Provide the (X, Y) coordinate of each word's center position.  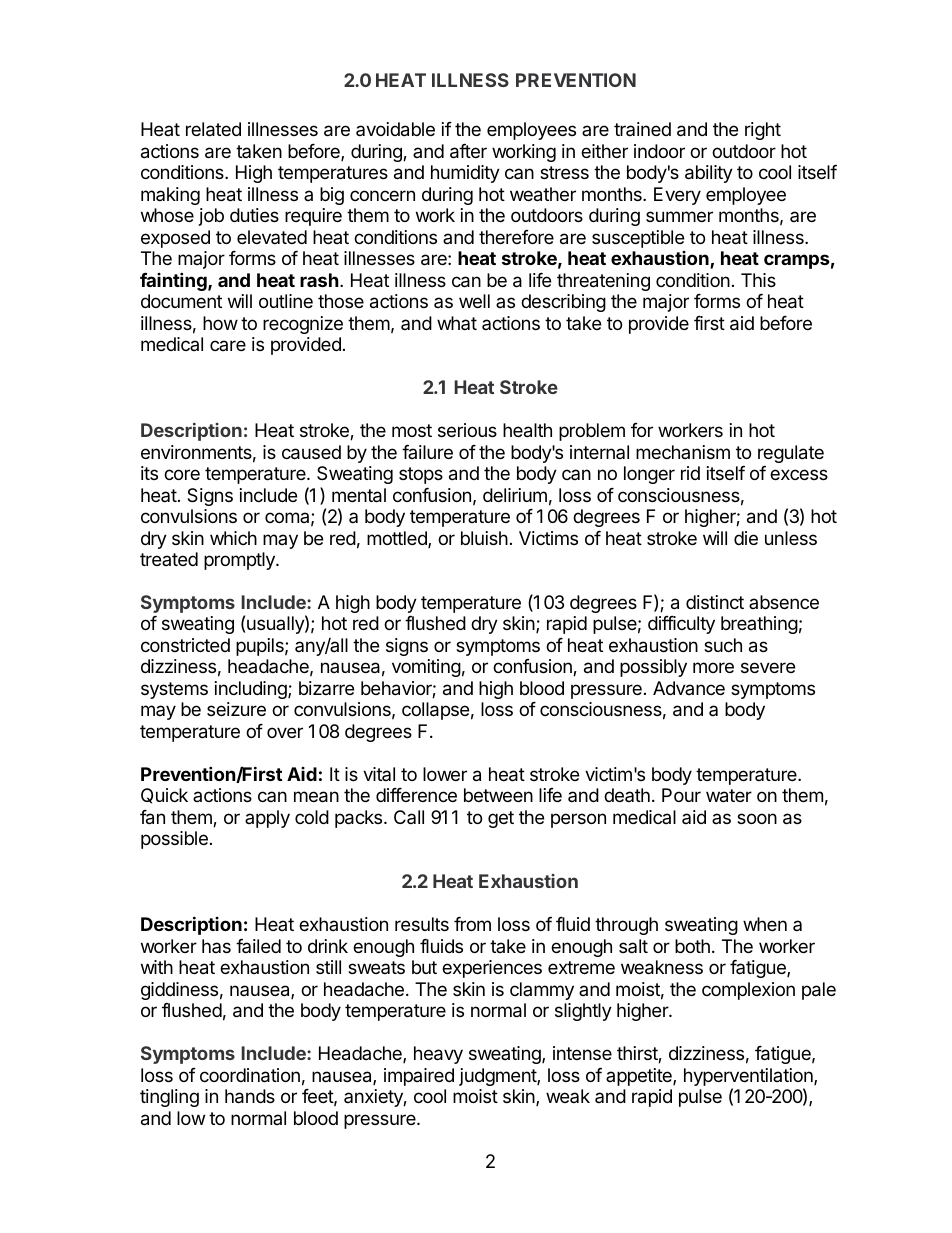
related (213, 129)
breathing (759, 625)
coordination (250, 1075)
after (468, 151)
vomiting (426, 668)
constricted (185, 645)
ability (709, 174)
